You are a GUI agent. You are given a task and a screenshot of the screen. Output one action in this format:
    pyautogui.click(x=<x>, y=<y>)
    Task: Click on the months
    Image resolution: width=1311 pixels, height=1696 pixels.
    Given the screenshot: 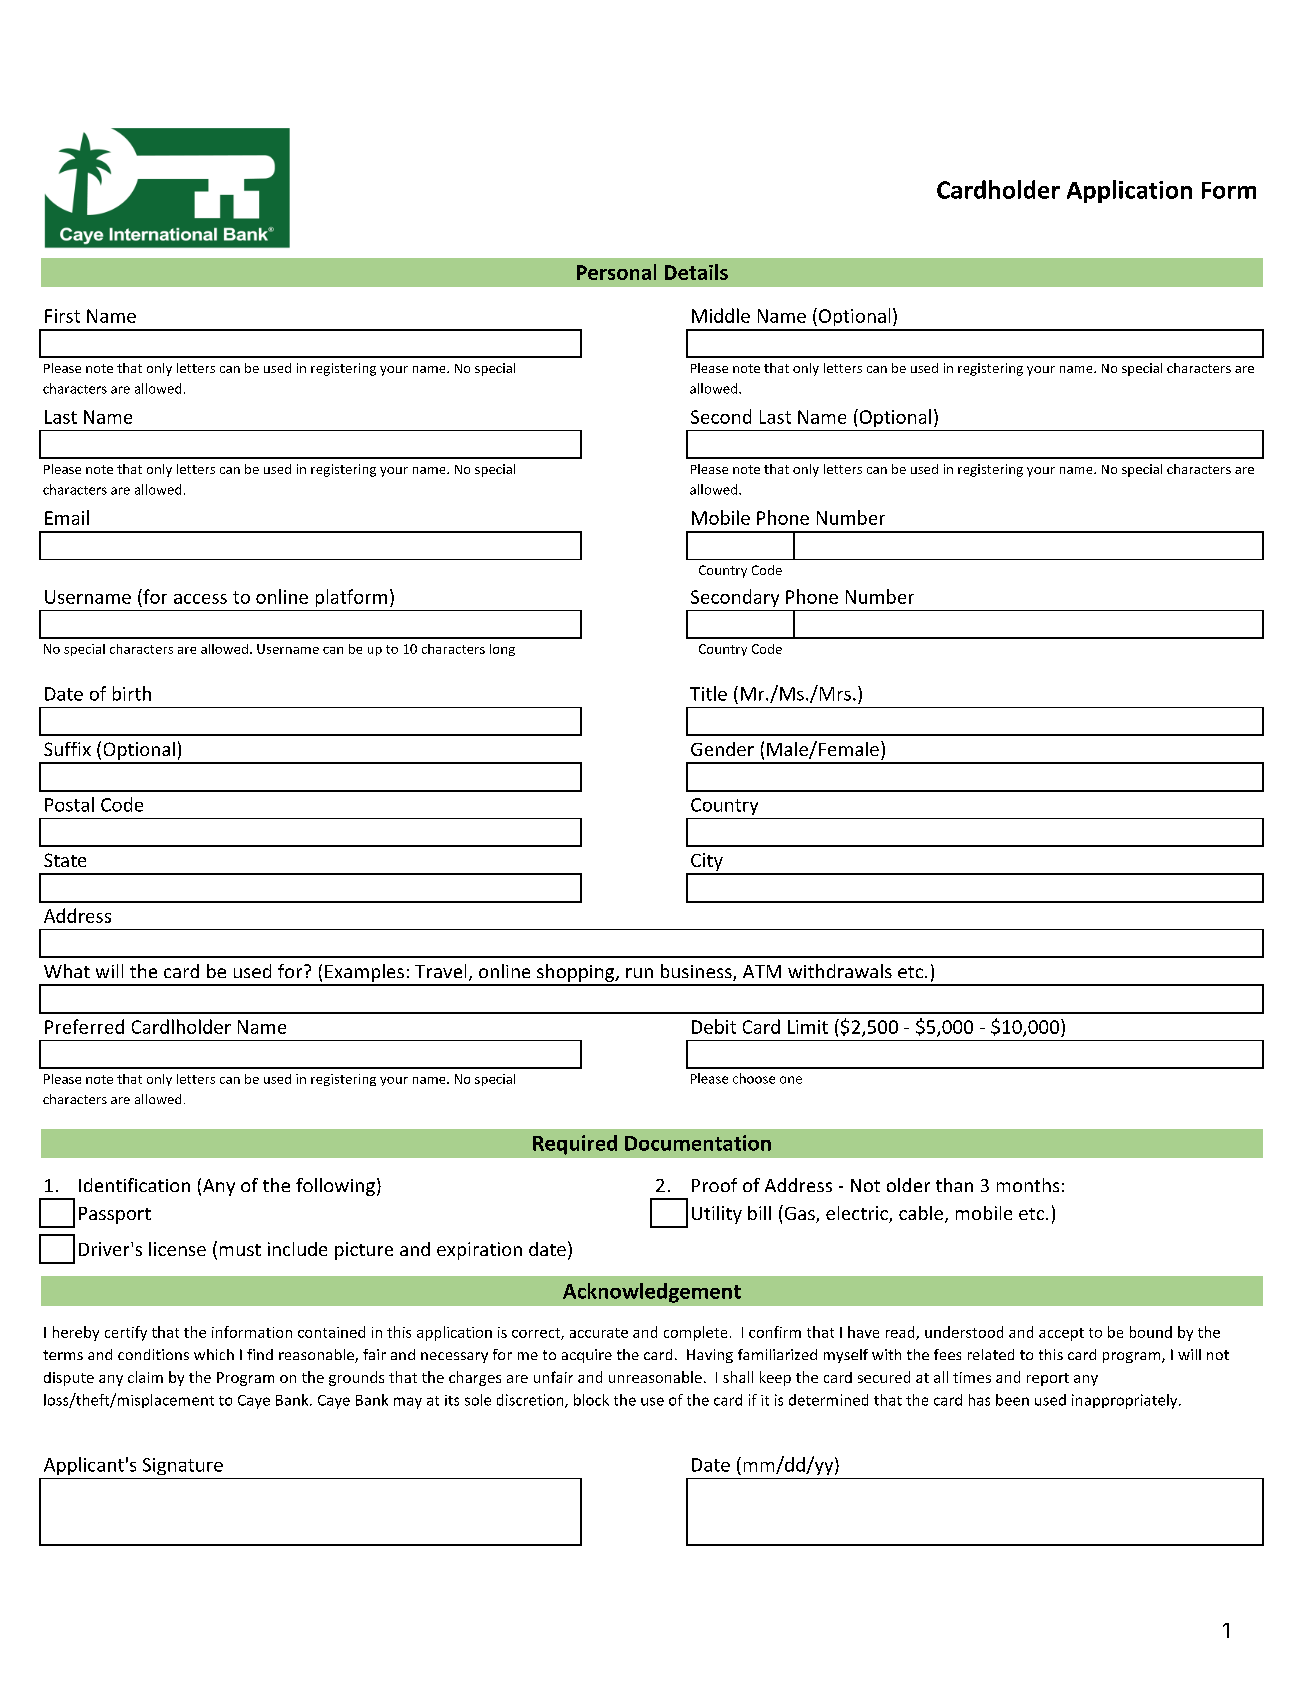 What is the action you would take?
    pyautogui.click(x=1028, y=1185)
